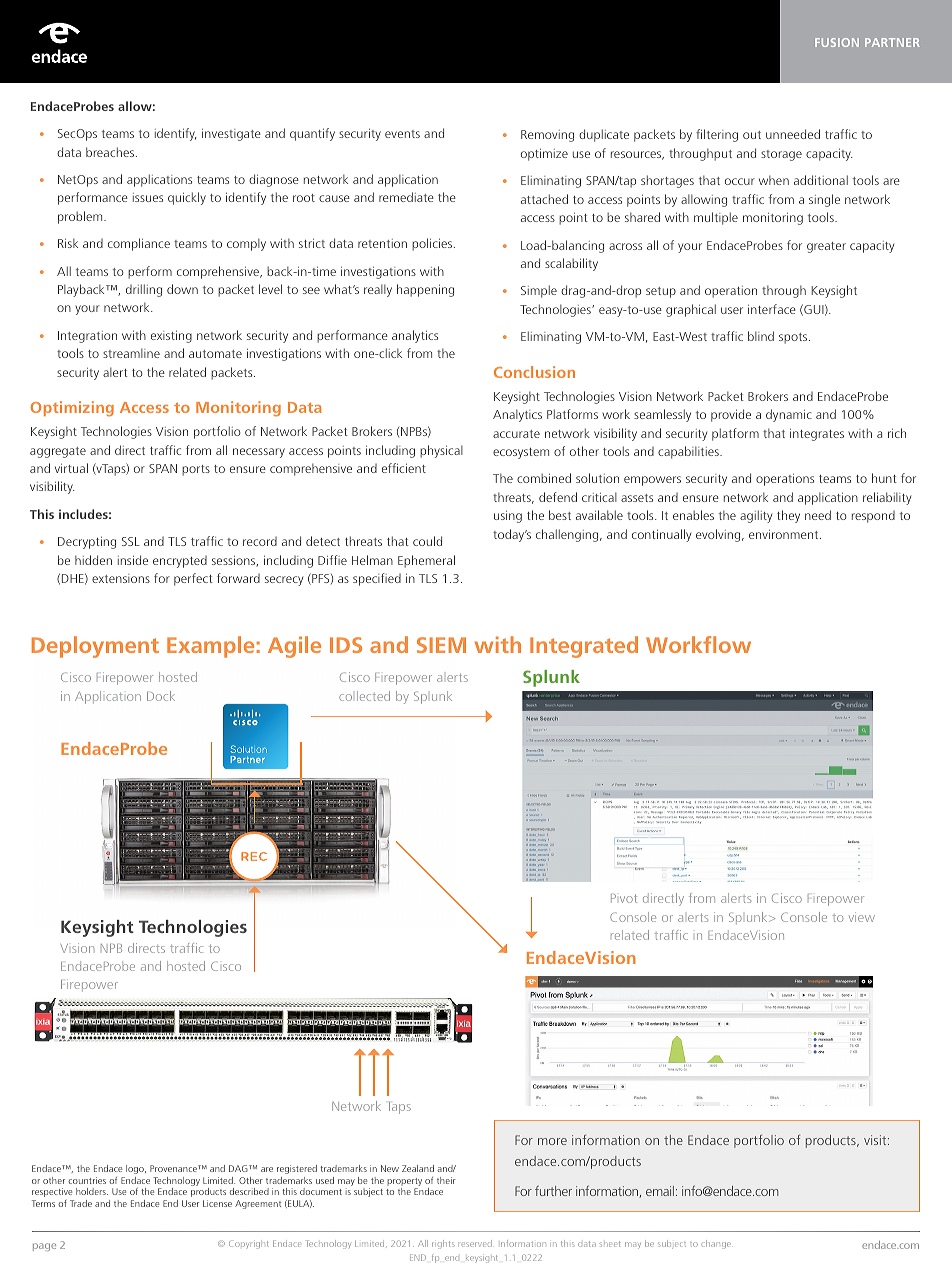 The height and width of the page is (1267, 952). What do you see at coordinates (95, 647) in the page?
I see `Deployment` at bounding box center [95, 647].
